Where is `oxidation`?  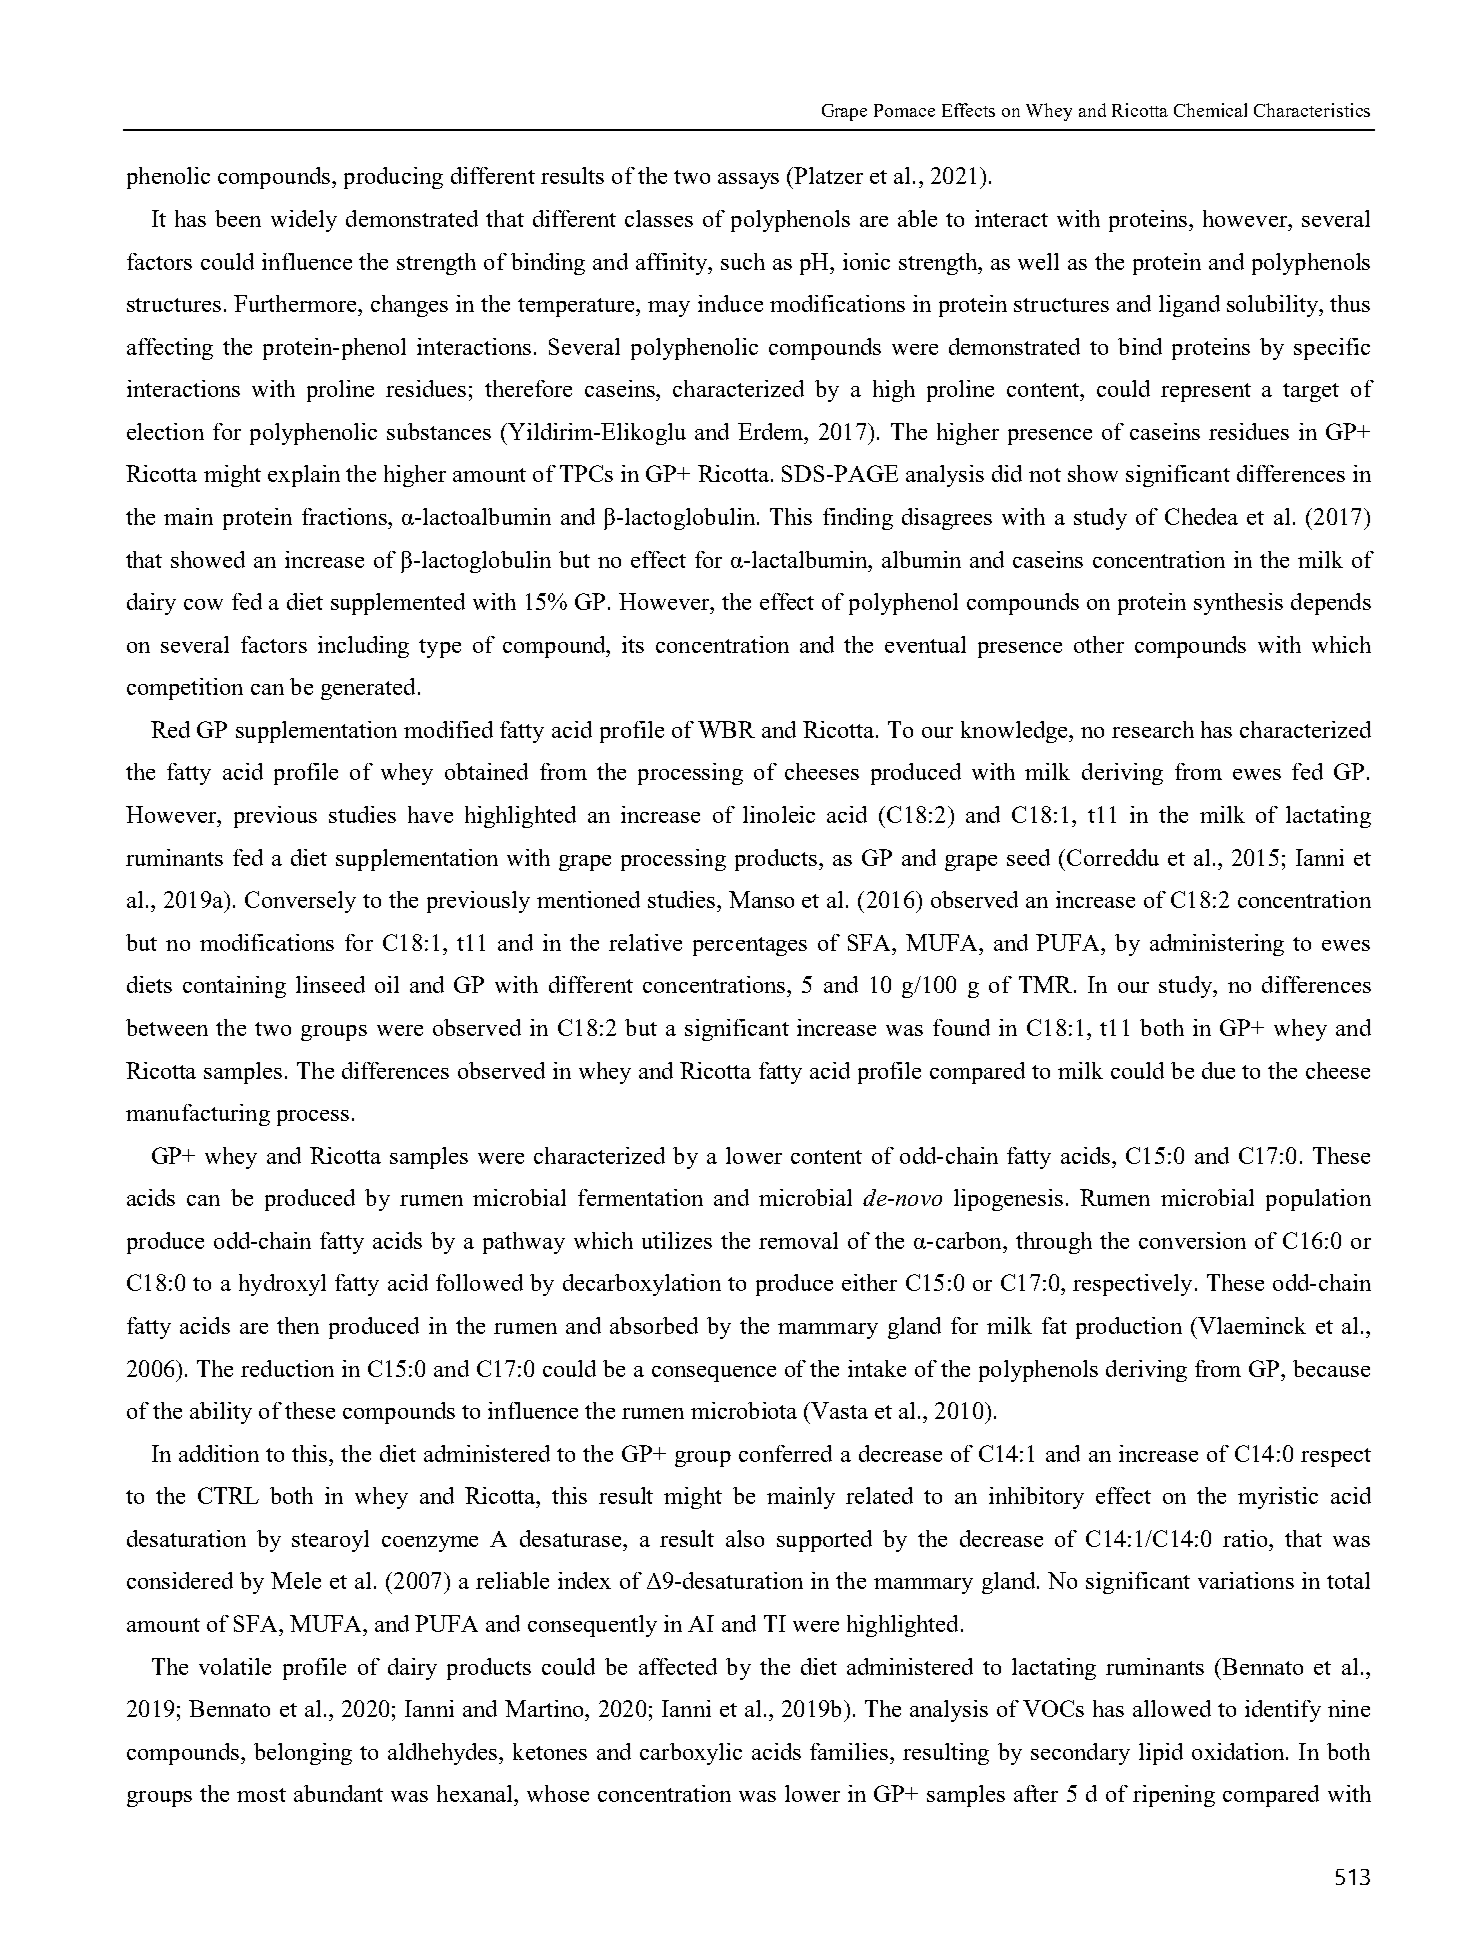
oxidation is located at coordinates (1239, 1751).
